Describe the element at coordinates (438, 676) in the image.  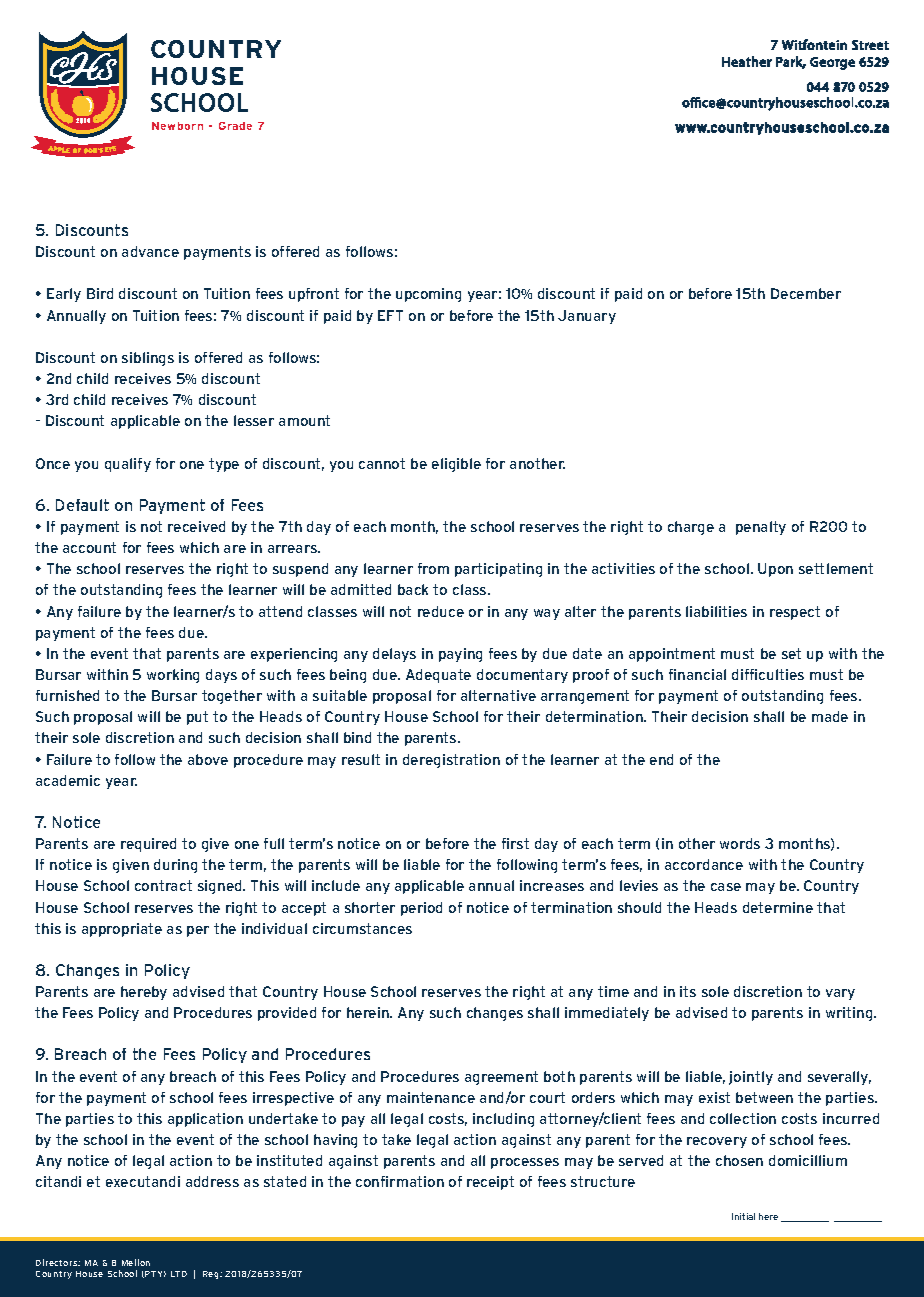
I see `Adequate` at that location.
